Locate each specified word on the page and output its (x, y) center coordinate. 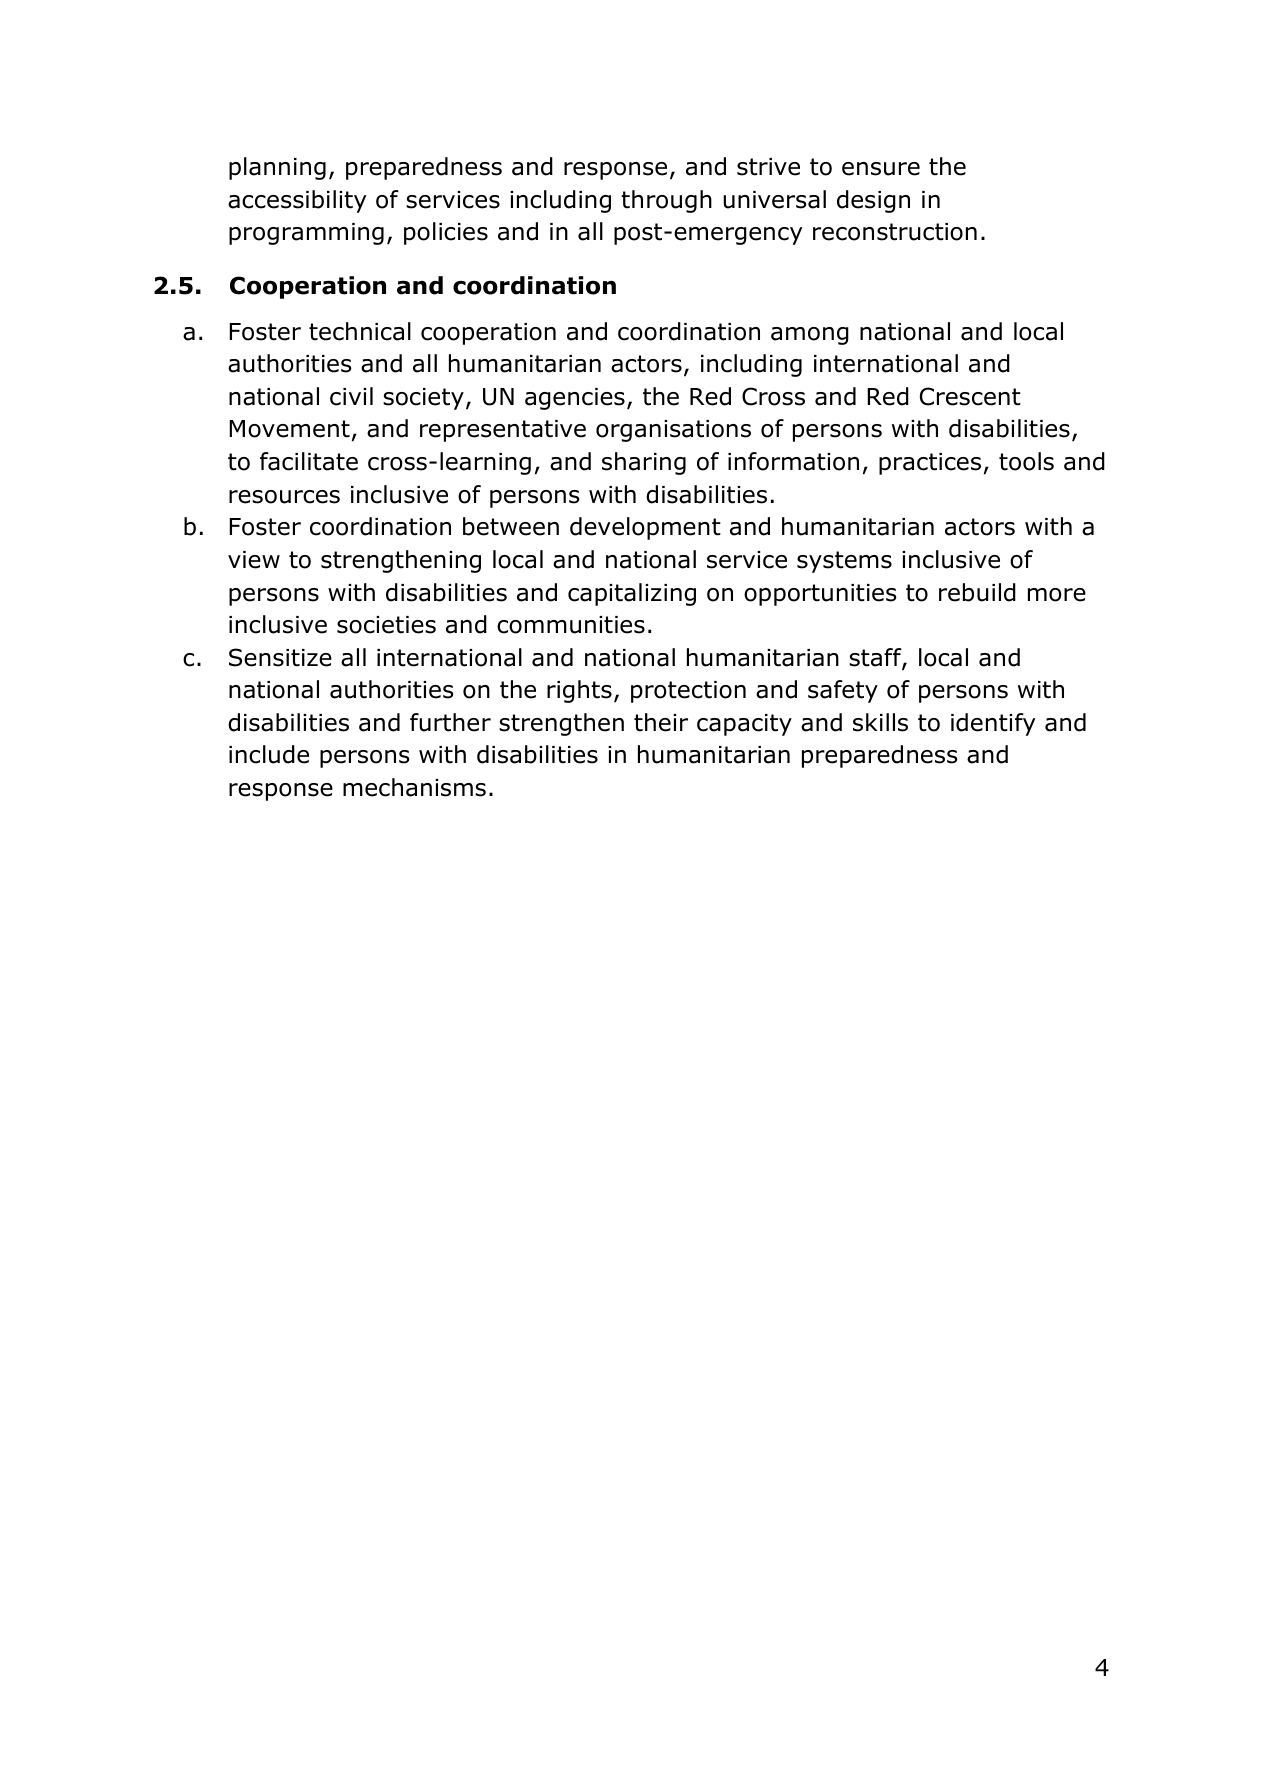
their (661, 722)
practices (930, 464)
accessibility (297, 201)
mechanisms (414, 787)
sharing (644, 463)
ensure (881, 169)
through (666, 201)
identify (993, 724)
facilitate (309, 461)
